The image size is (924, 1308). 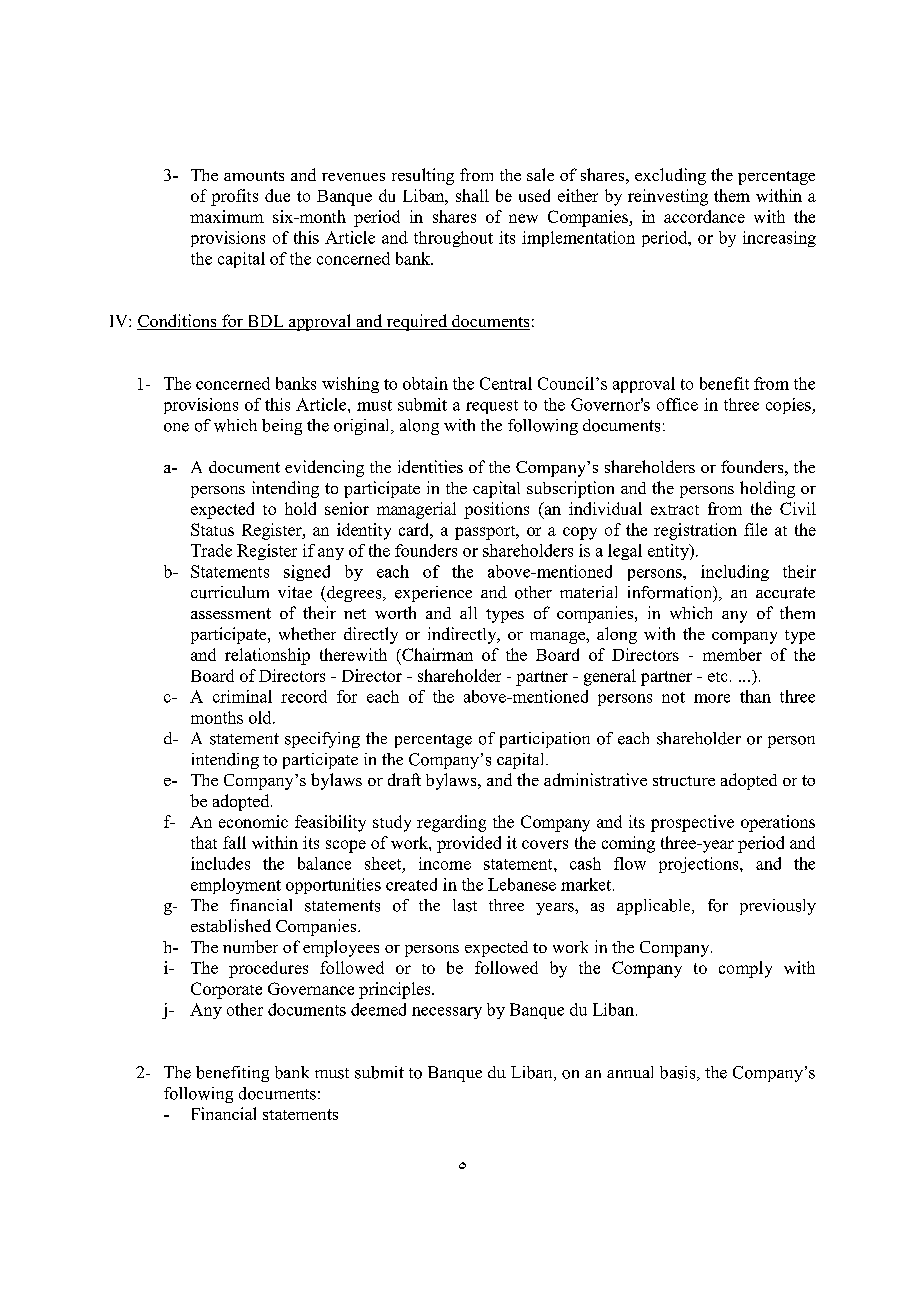 I want to click on member, so click(x=732, y=654).
